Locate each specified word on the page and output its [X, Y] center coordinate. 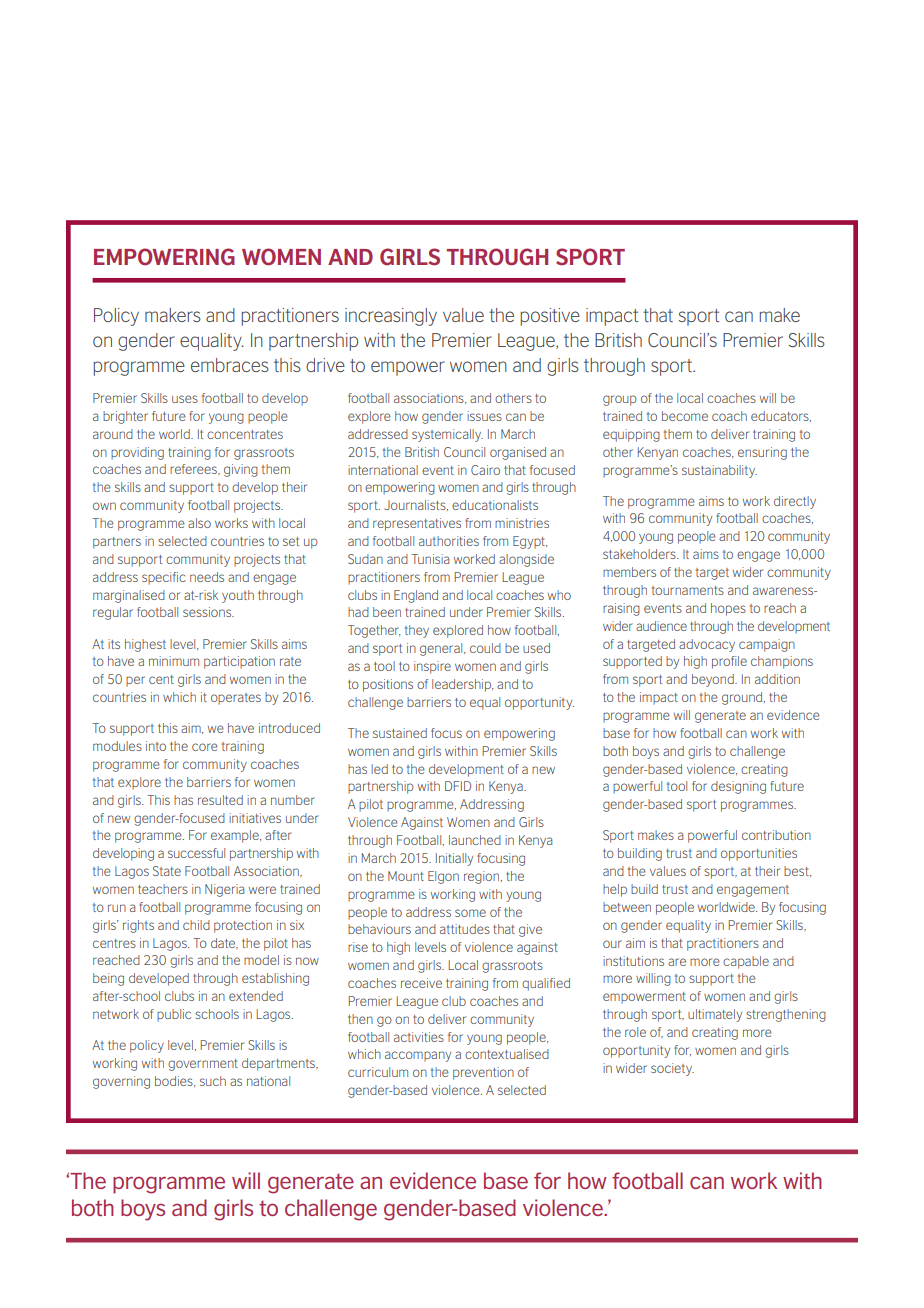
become [685, 416]
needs [207, 577]
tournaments [688, 590]
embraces [230, 365]
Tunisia [430, 559]
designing [738, 787]
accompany [418, 1056]
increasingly [391, 317]
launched [475, 840]
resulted [220, 800]
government [203, 1065]
